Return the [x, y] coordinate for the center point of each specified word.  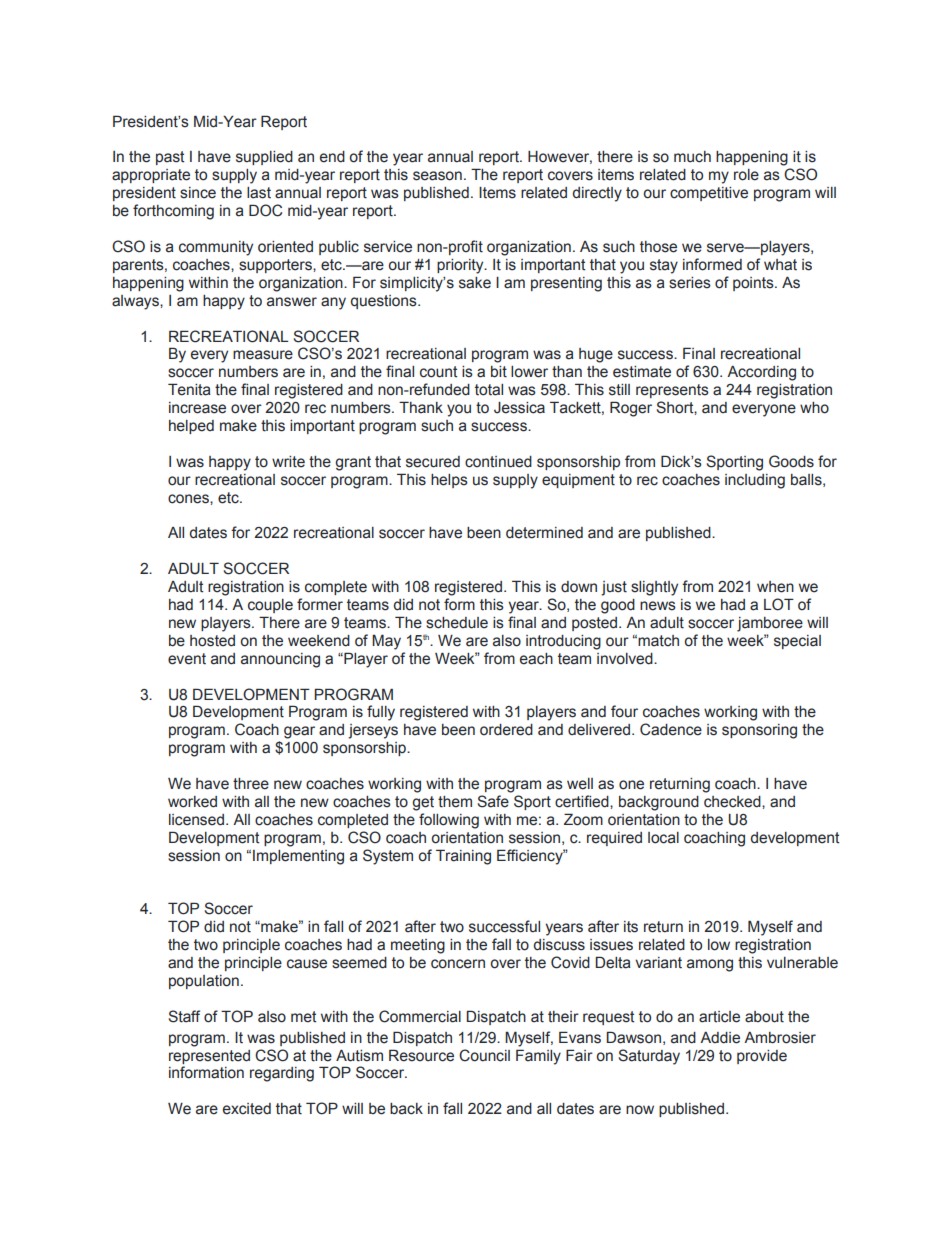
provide [762, 1057]
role [746, 175]
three [251, 784]
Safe [493, 801]
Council [484, 1055]
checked [733, 802]
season [437, 176]
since [198, 193]
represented [209, 1057]
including [755, 481]
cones [189, 499]
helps [449, 481]
